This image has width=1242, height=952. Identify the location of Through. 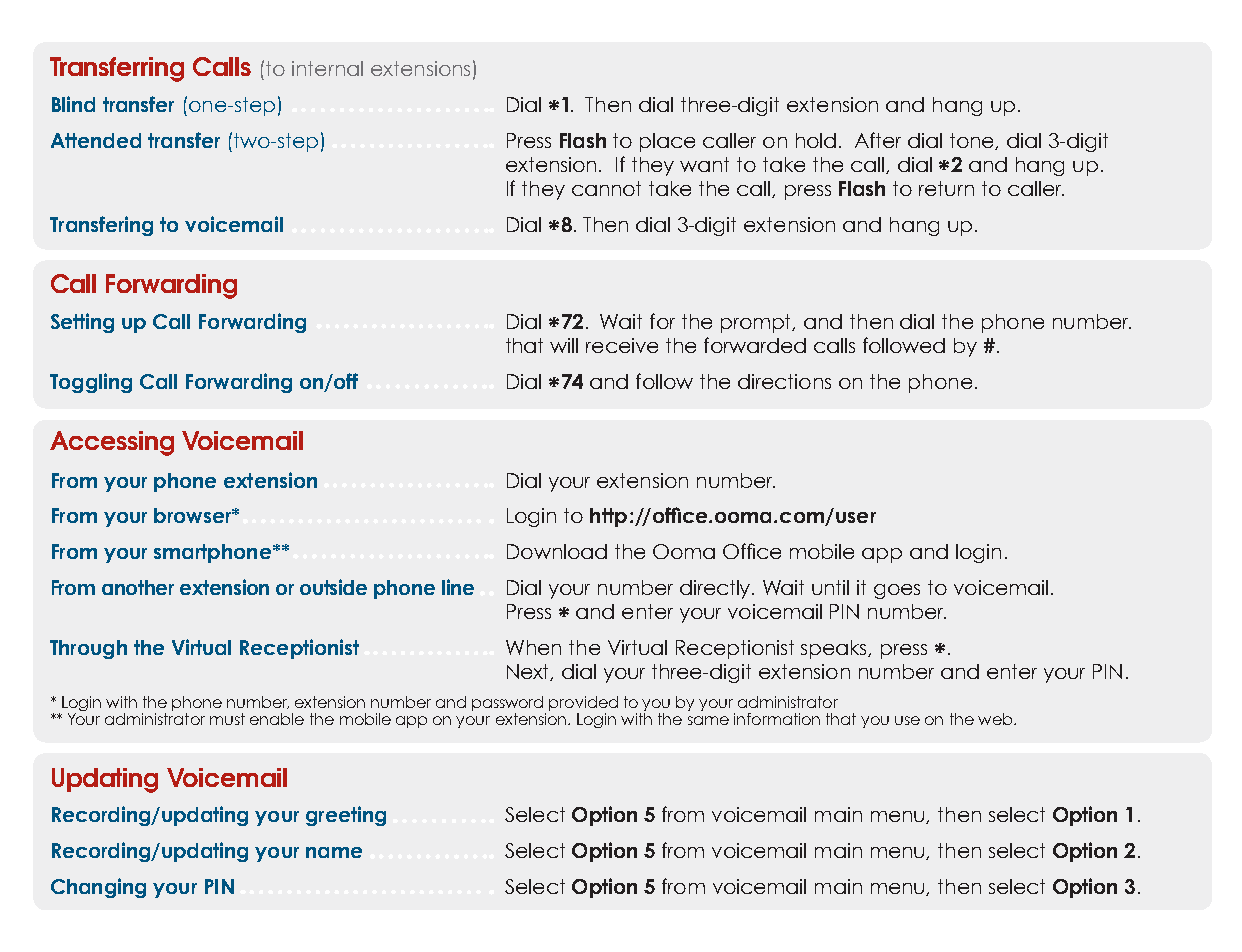
(88, 649).
